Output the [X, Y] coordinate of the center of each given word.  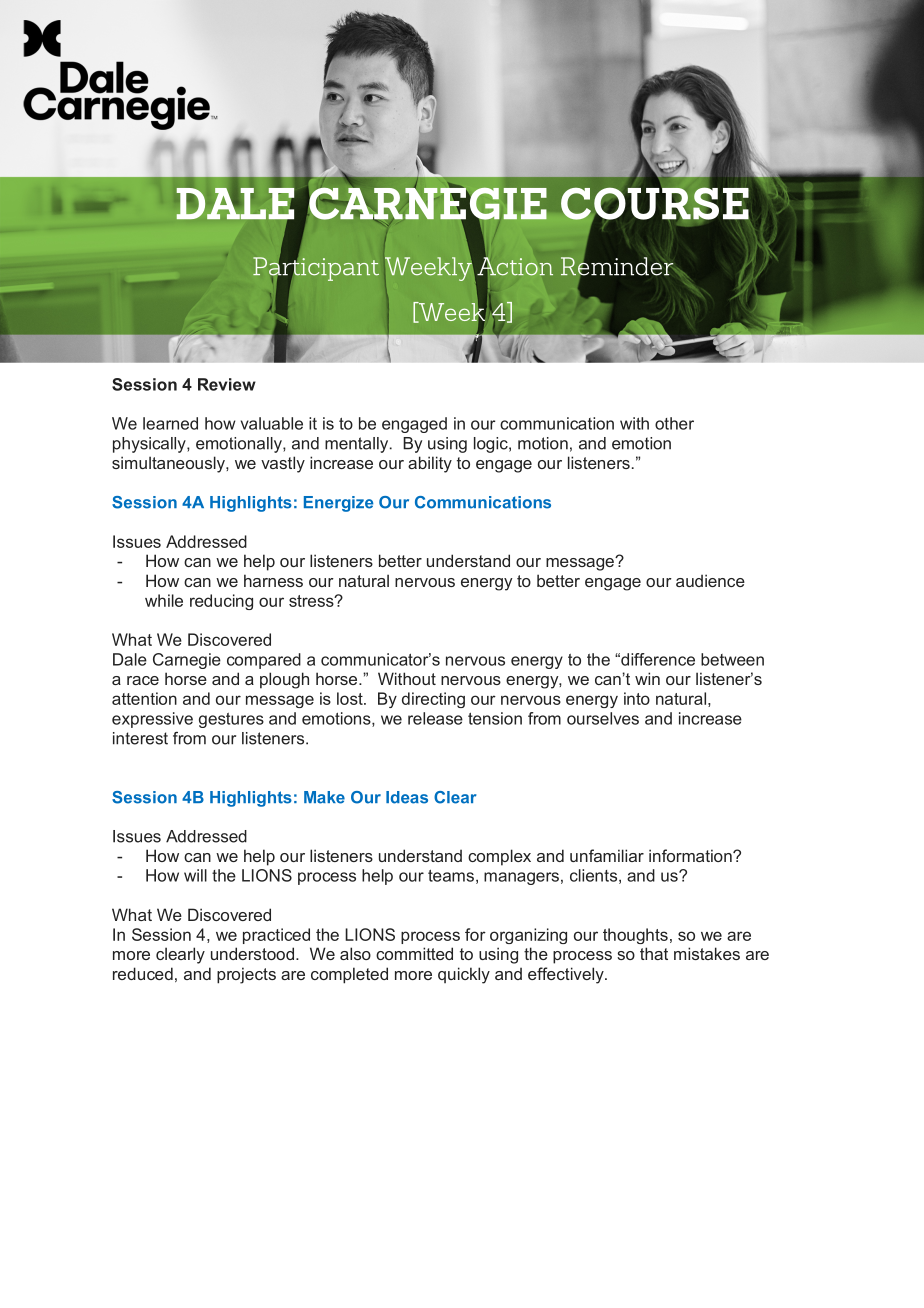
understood [254, 953]
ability [430, 464]
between [732, 659]
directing [433, 700]
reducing [221, 602]
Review [227, 384]
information [691, 855]
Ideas [407, 797]
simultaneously [169, 464]
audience [710, 580]
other [674, 423]
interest [140, 738]
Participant [316, 269]
